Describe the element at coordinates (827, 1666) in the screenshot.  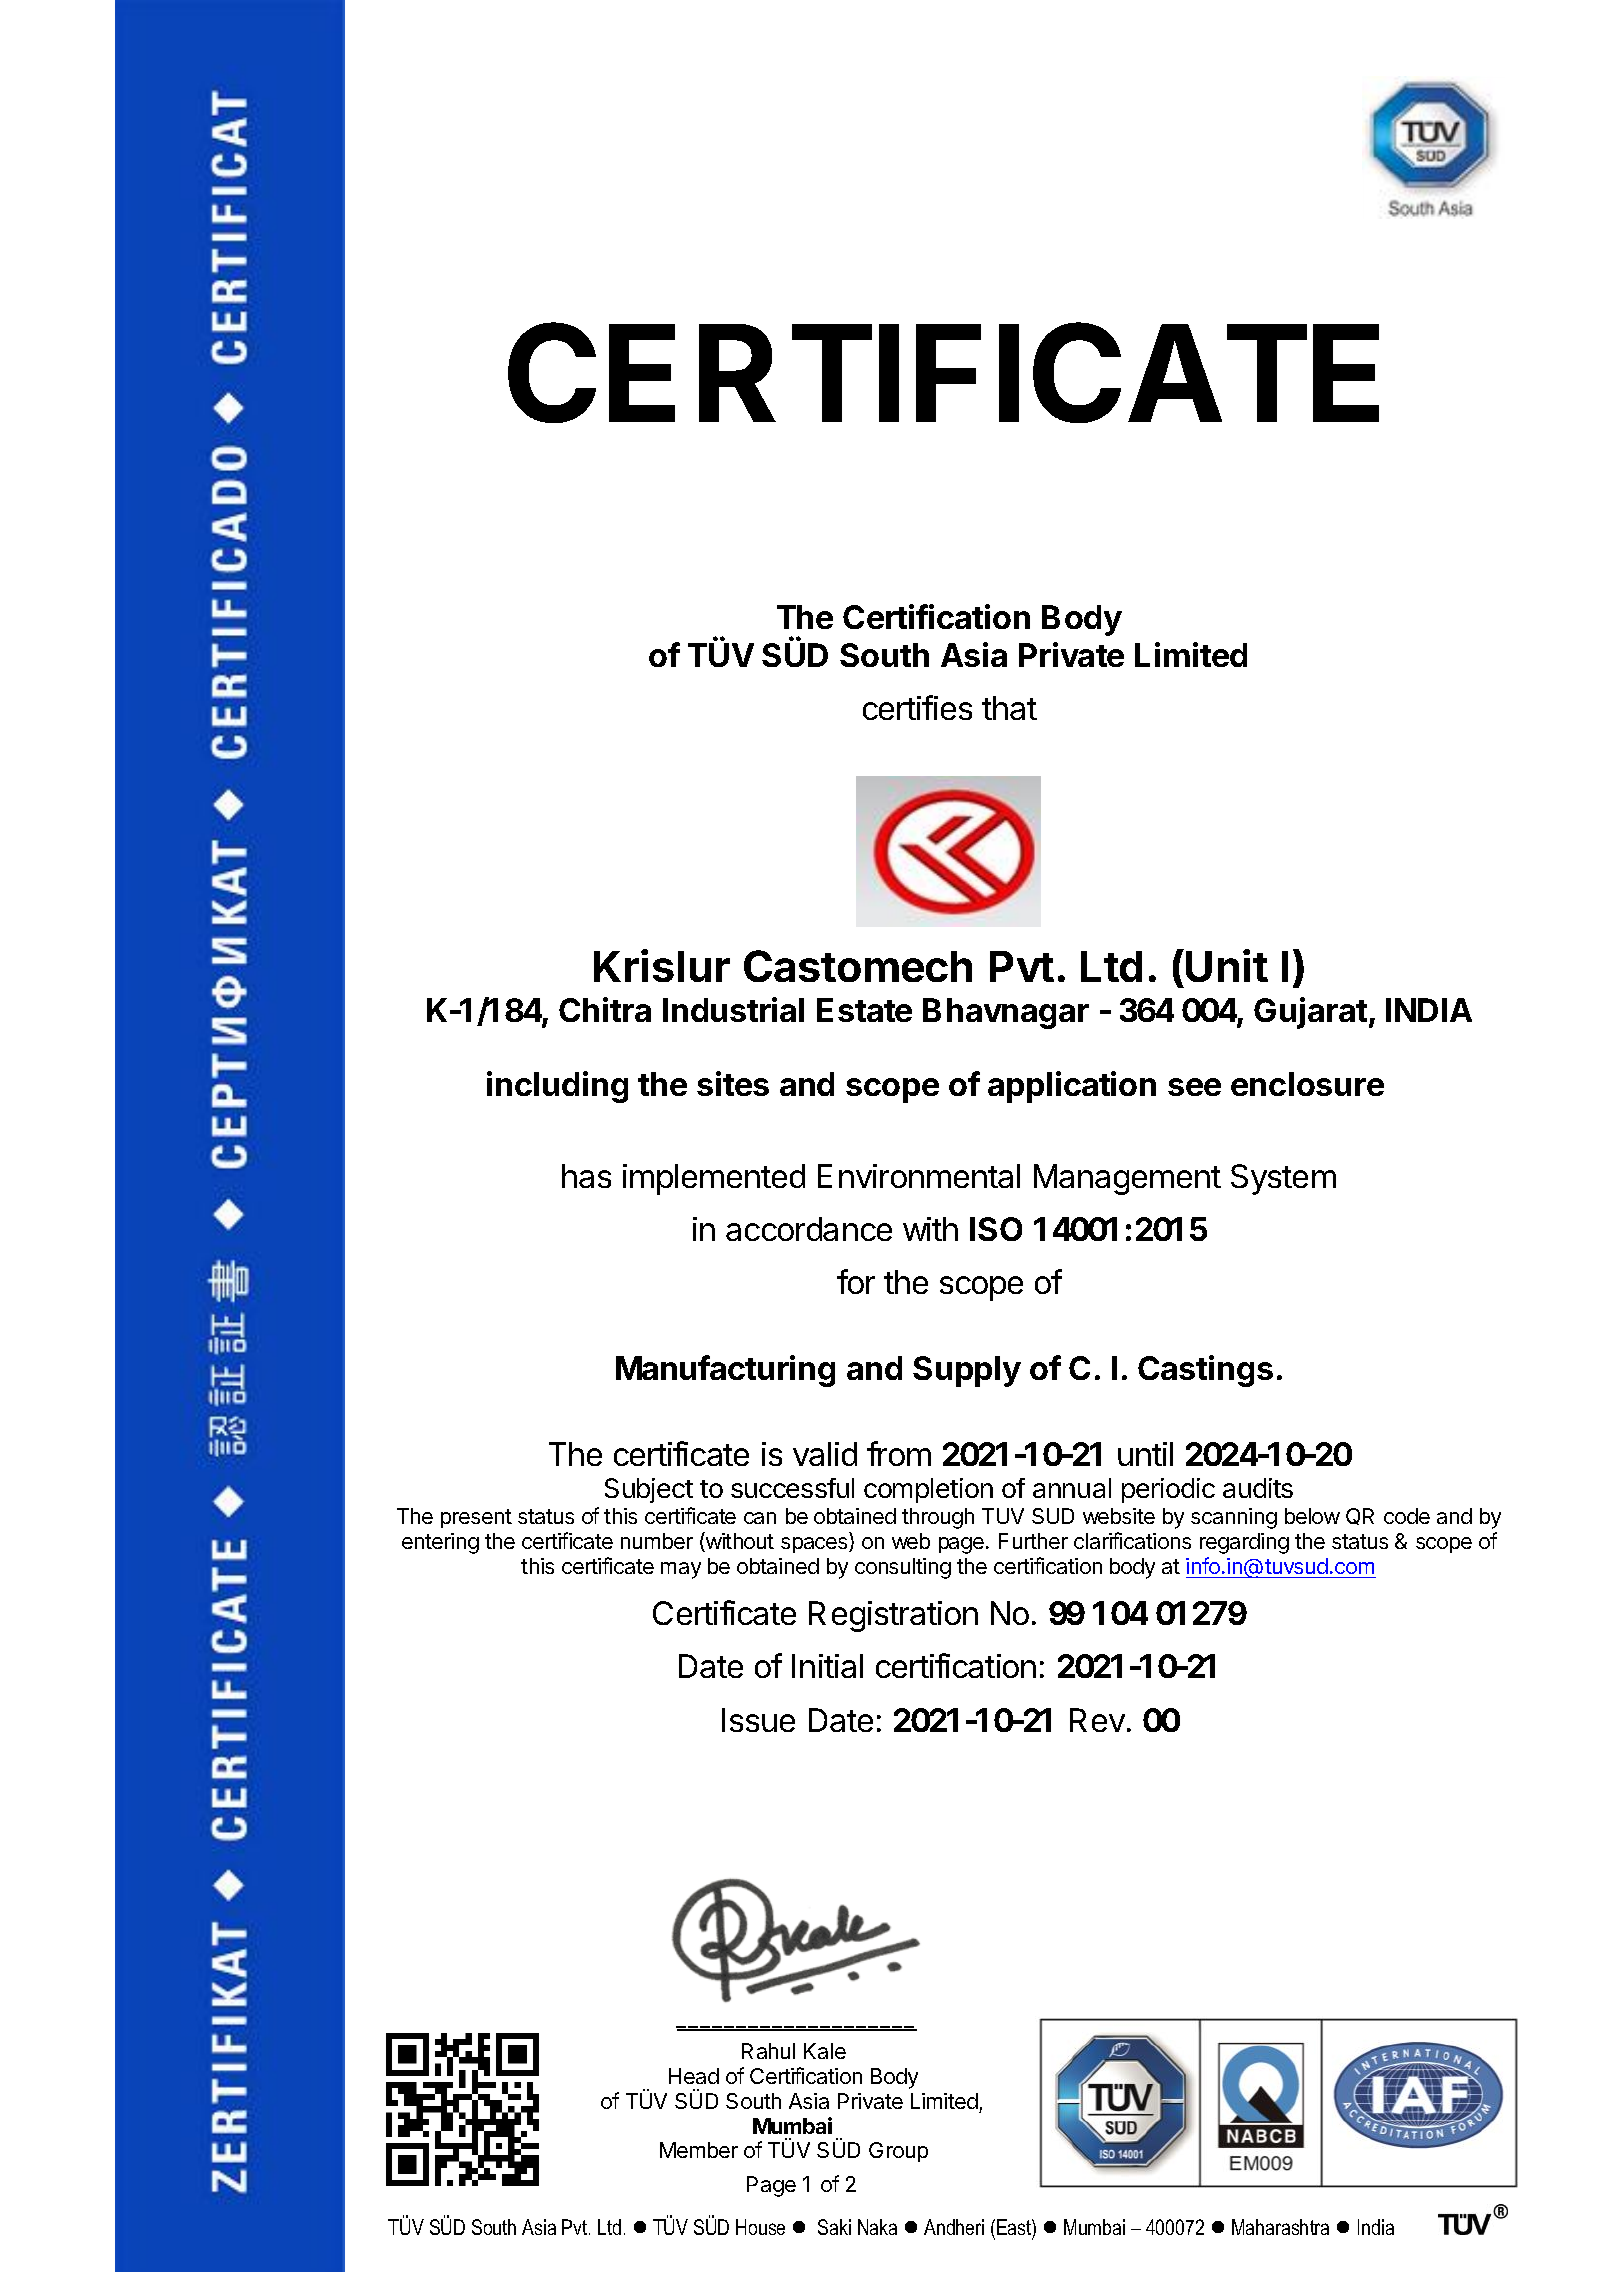
I see `Initial` at that location.
